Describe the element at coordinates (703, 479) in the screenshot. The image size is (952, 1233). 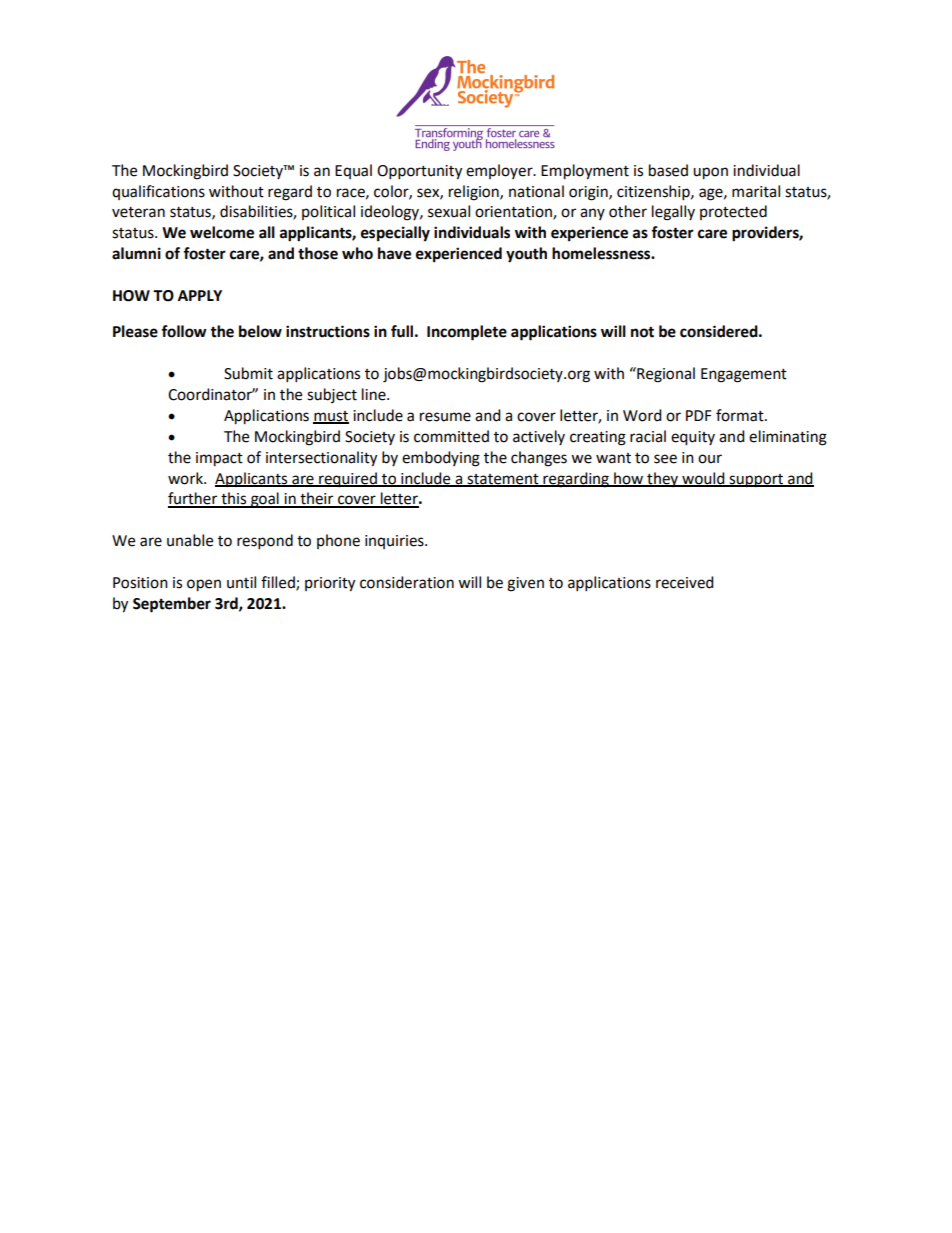
I see `would` at that location.
